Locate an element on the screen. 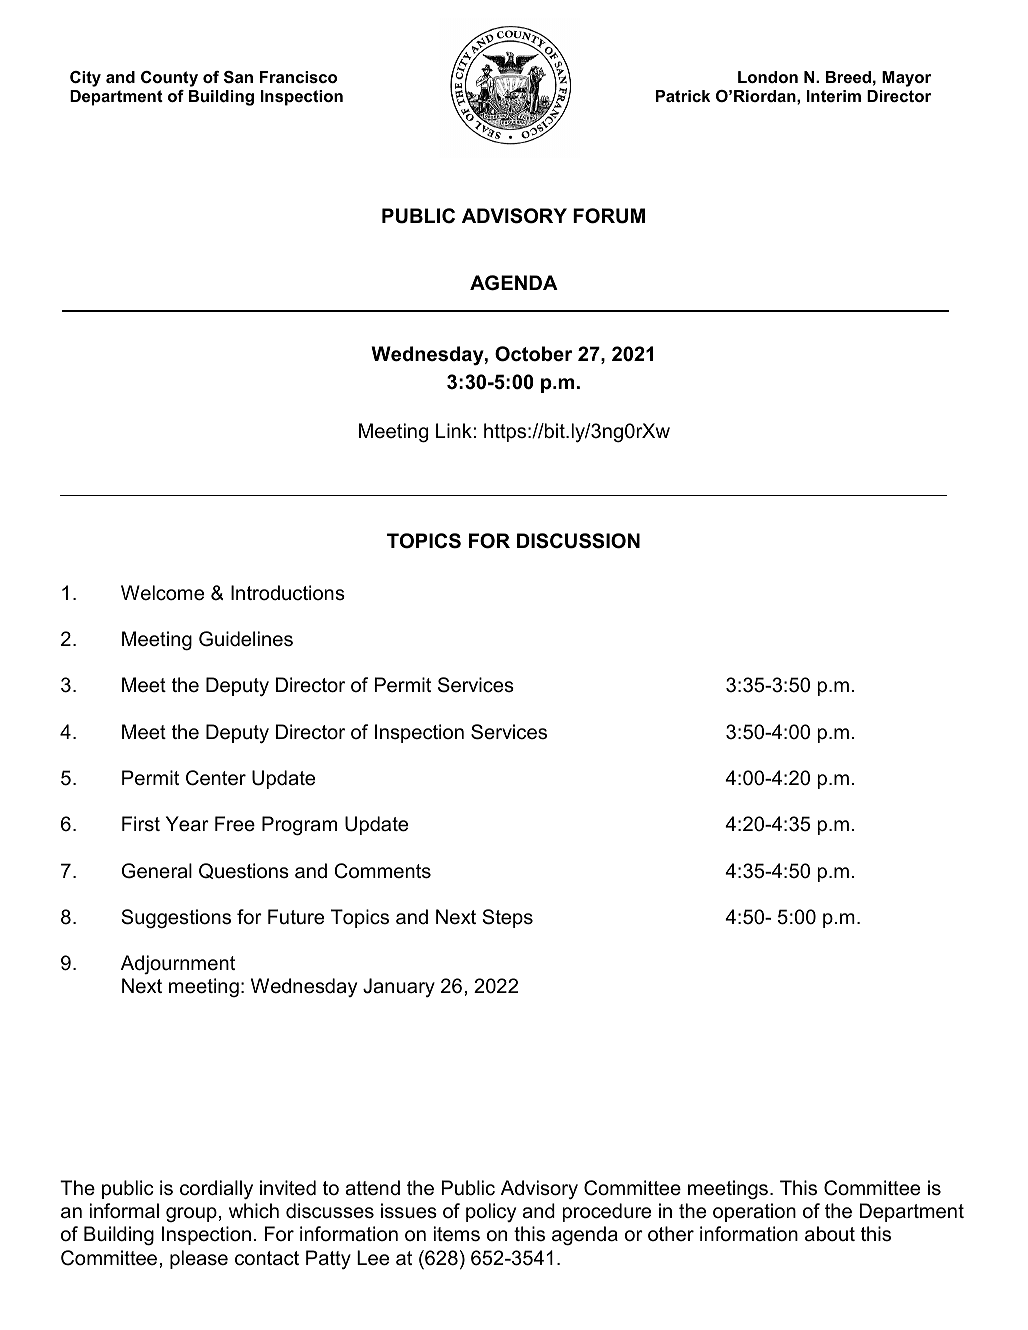 This screenshot has height=1330, width=1028. FORUM is located at coordinates (609, 216).
